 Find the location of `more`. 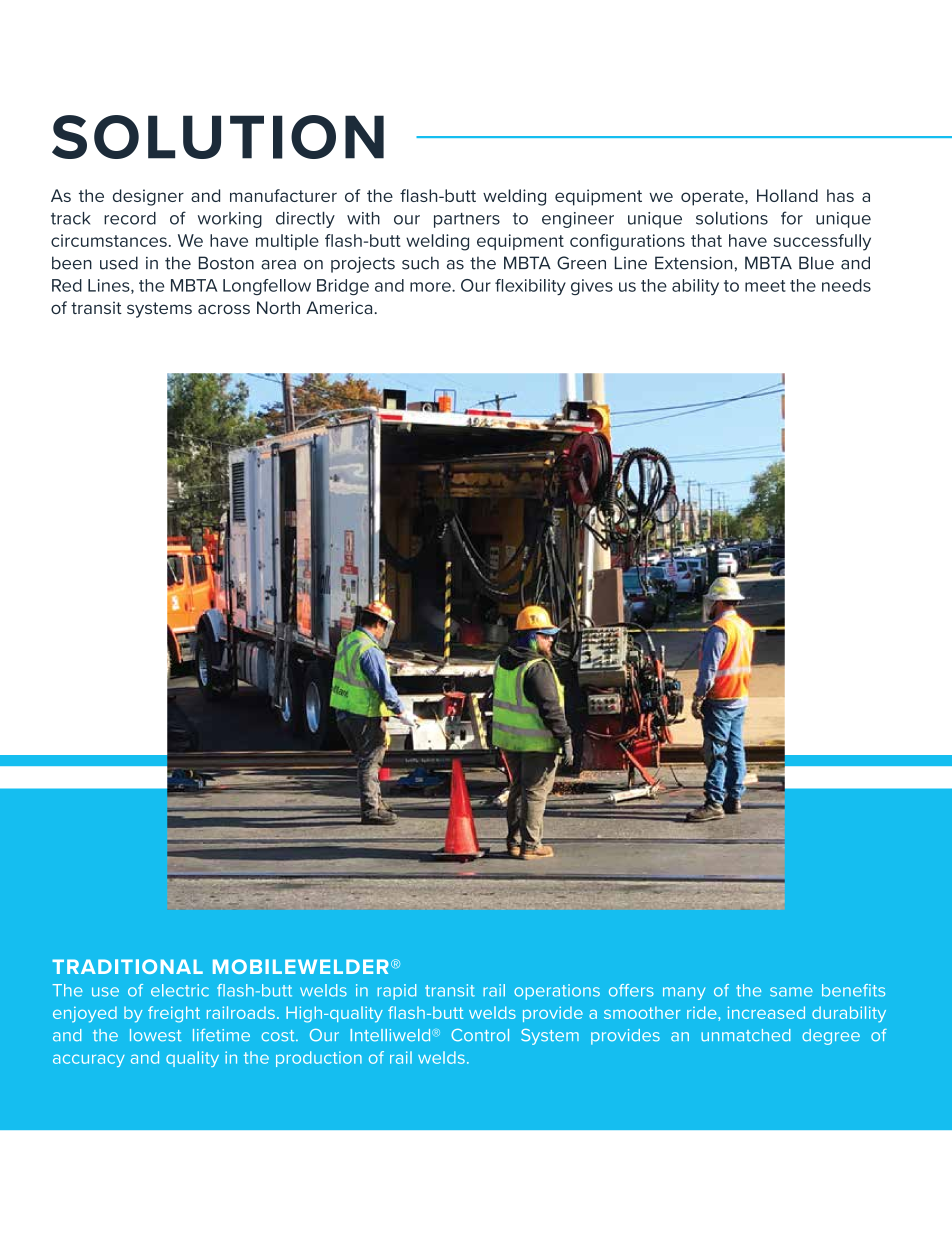

more is located at coordinates (431, 287).
